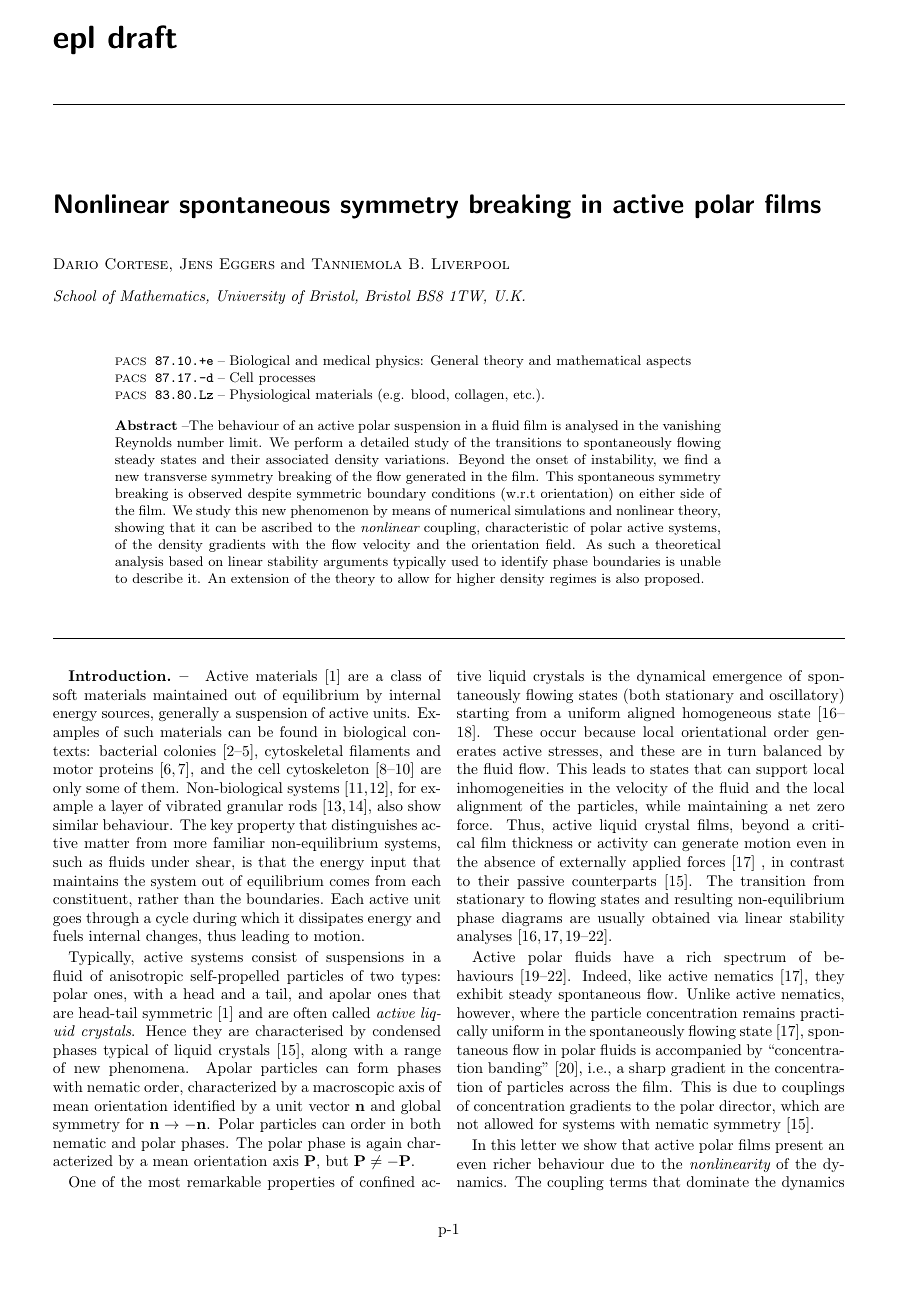 The height and width of the image is (1308, 924). What do you see at coordinates (476, 579) in the image?
I see `higher` at bounding box center [476, 579].
